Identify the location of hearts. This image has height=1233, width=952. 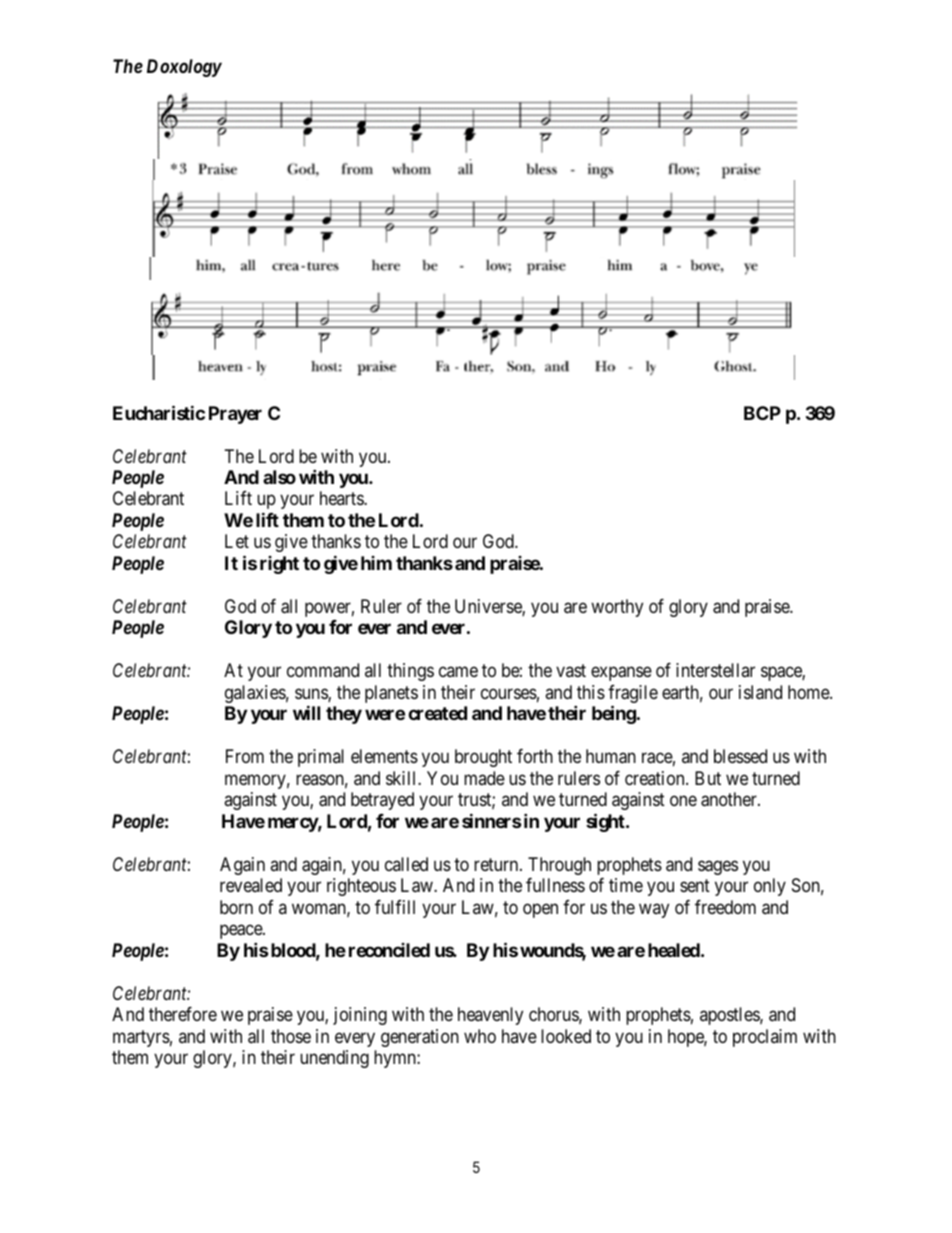
(342, 498).
